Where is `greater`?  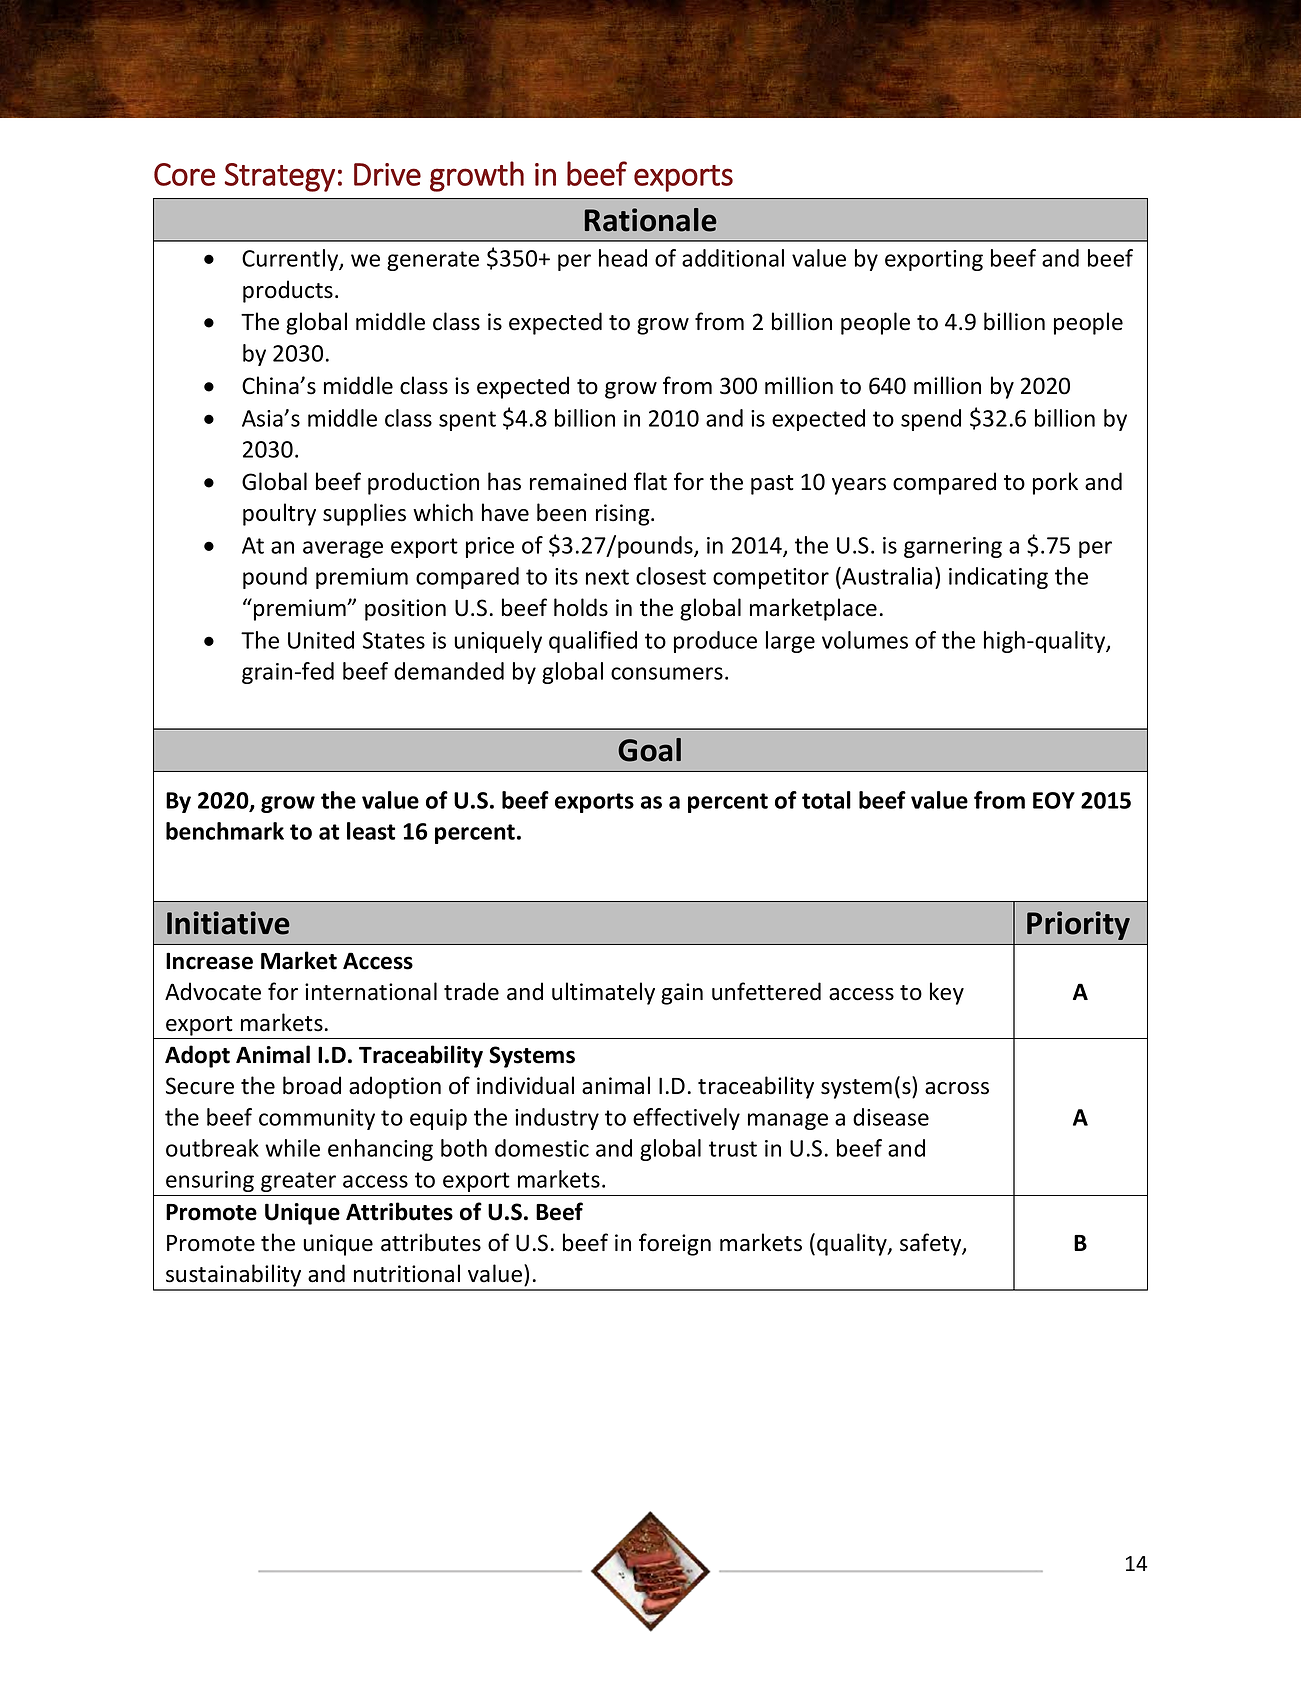 greater is located at coordinates (298, 1182).
